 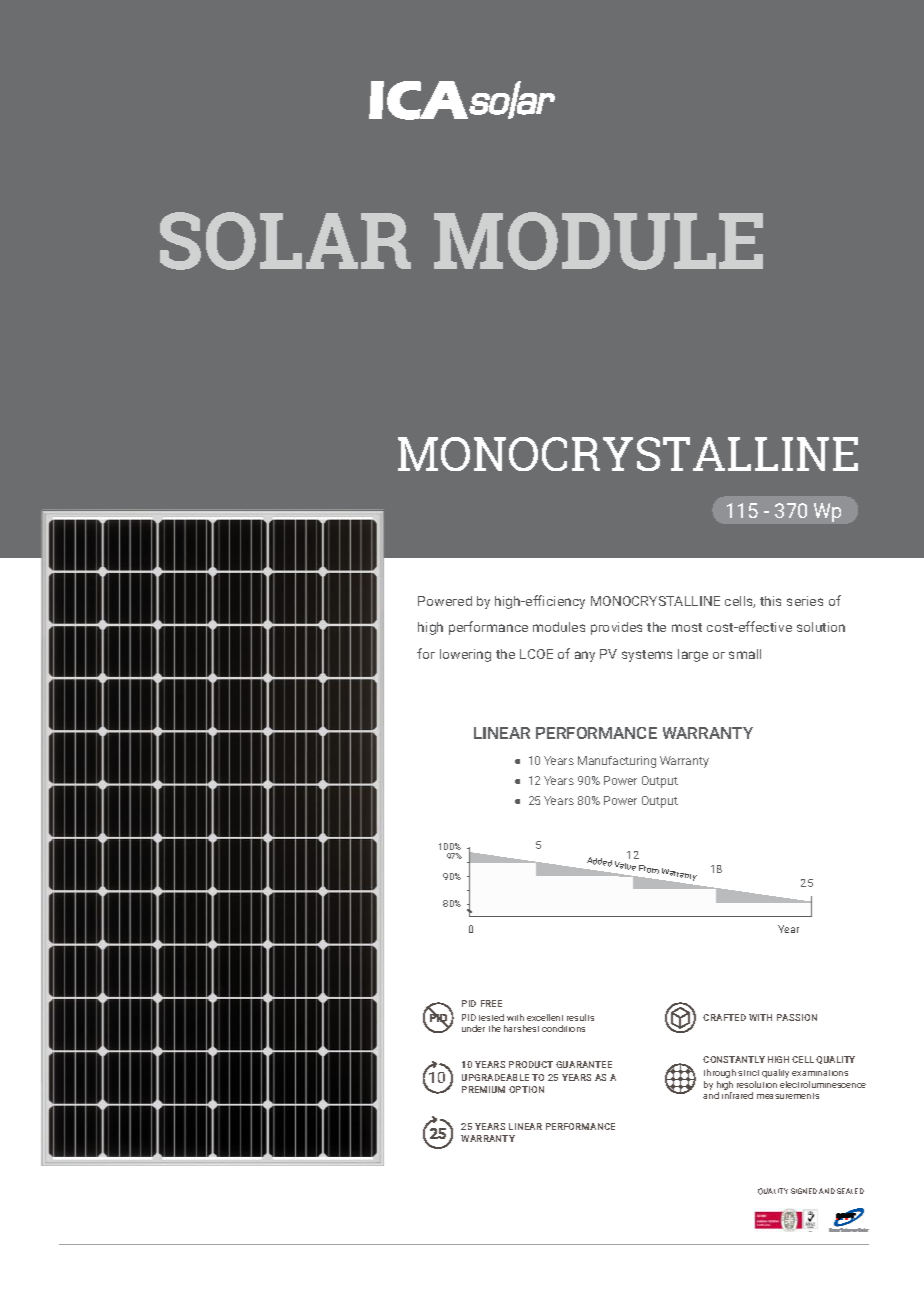 What do you see at coordinates (483, 1089) in the image?
I see `PREMIUM` at bounding box center [483, 1089].
